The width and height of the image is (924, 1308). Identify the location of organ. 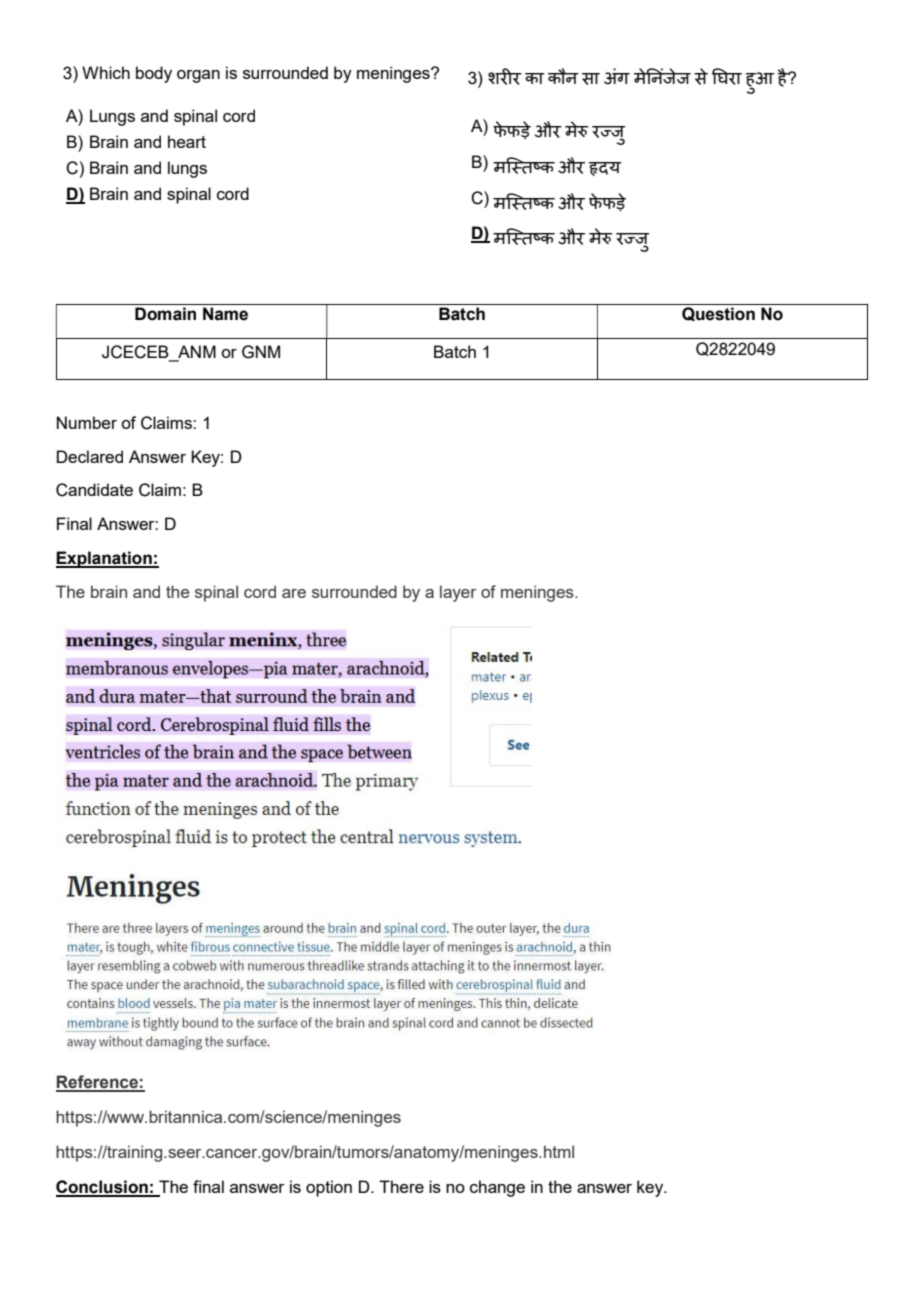
(198, 76).
